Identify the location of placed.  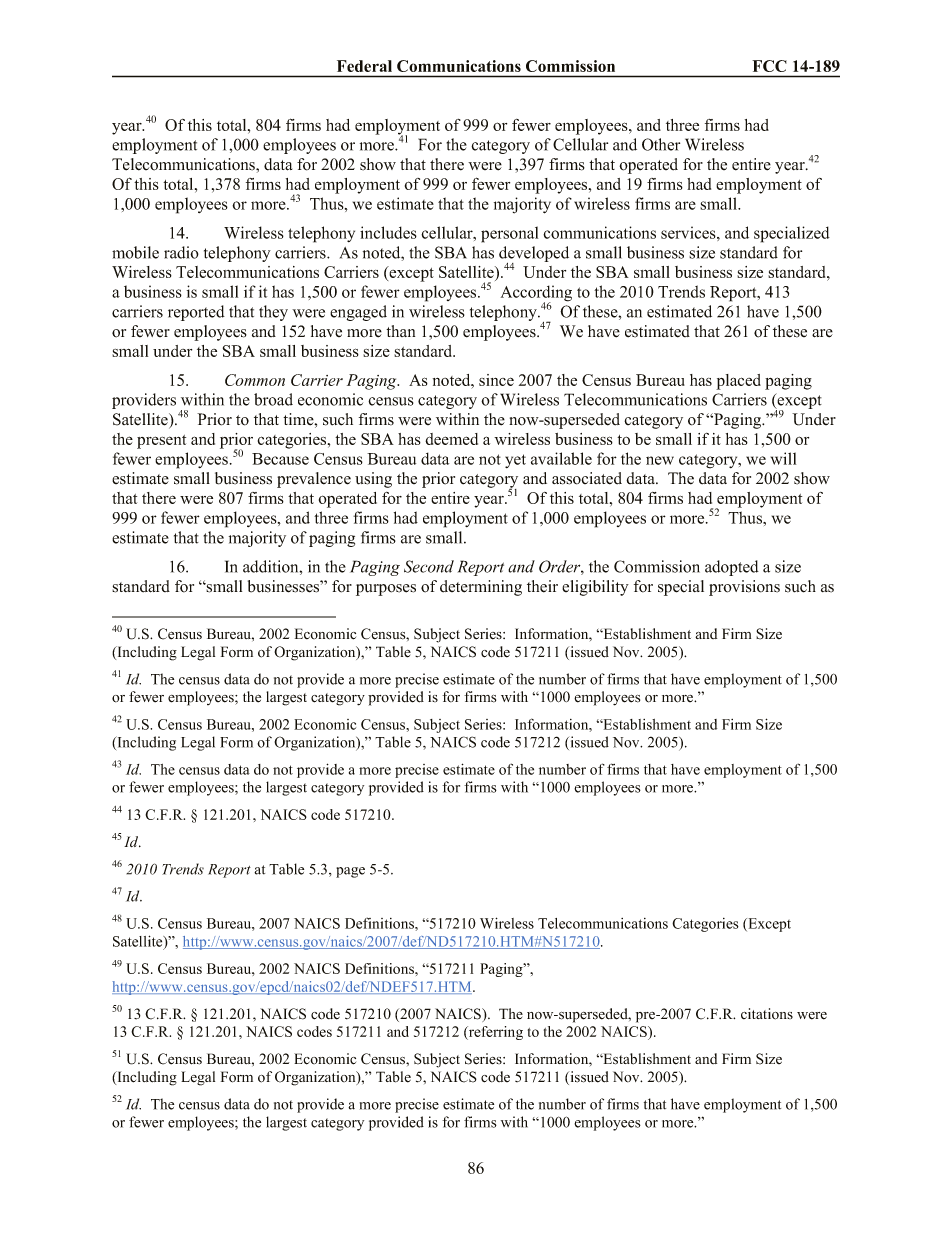
(738, 382).
